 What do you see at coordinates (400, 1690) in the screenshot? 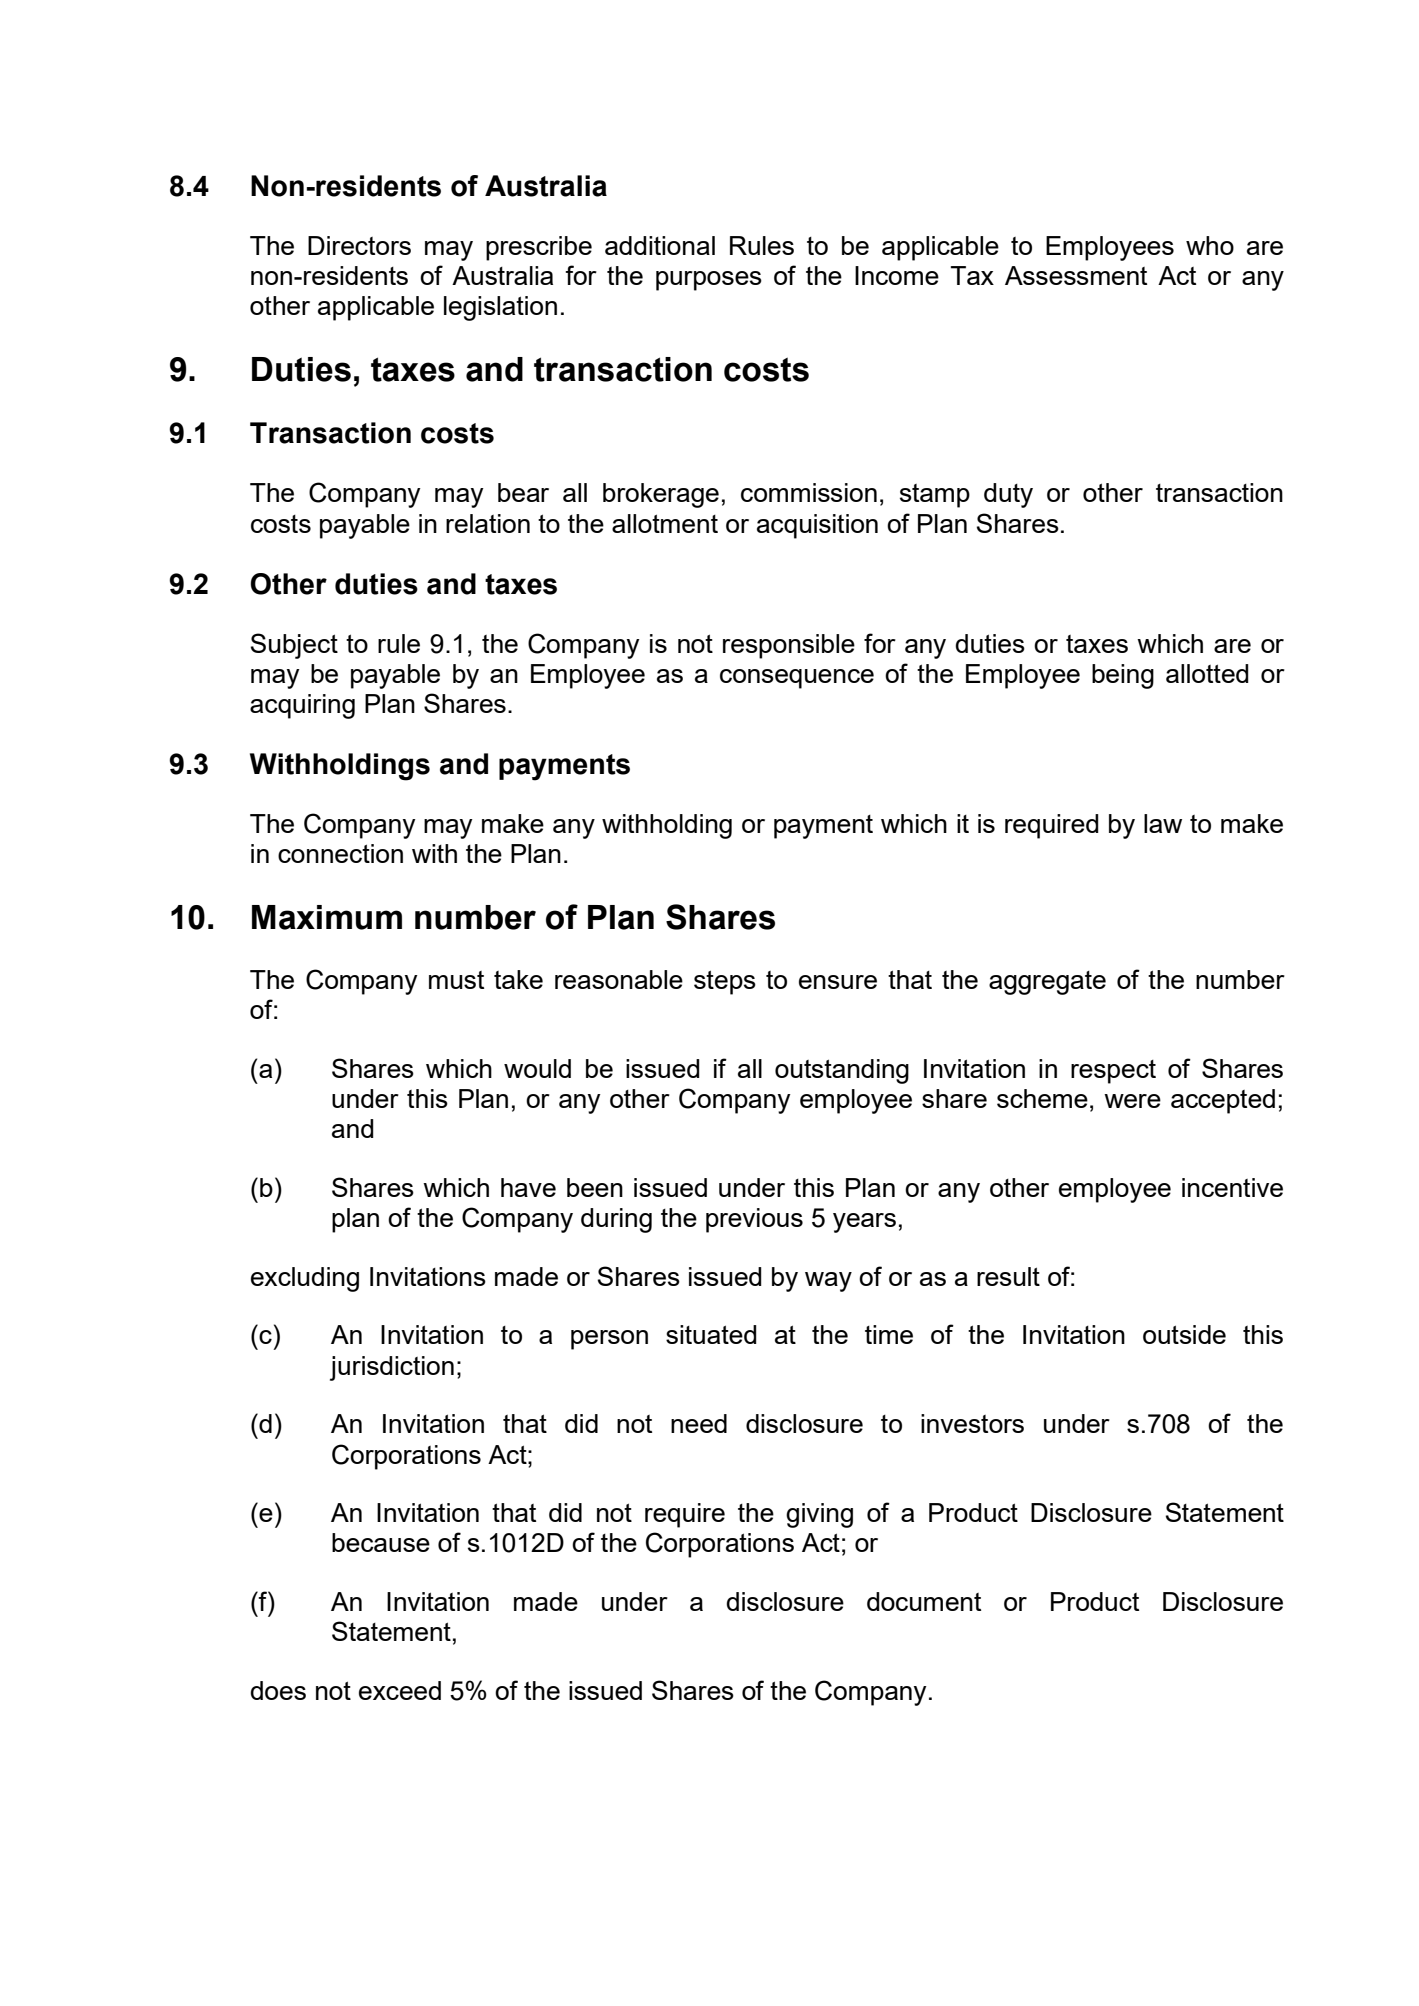
I see `exceed` at bounding box center [400, 1690].
